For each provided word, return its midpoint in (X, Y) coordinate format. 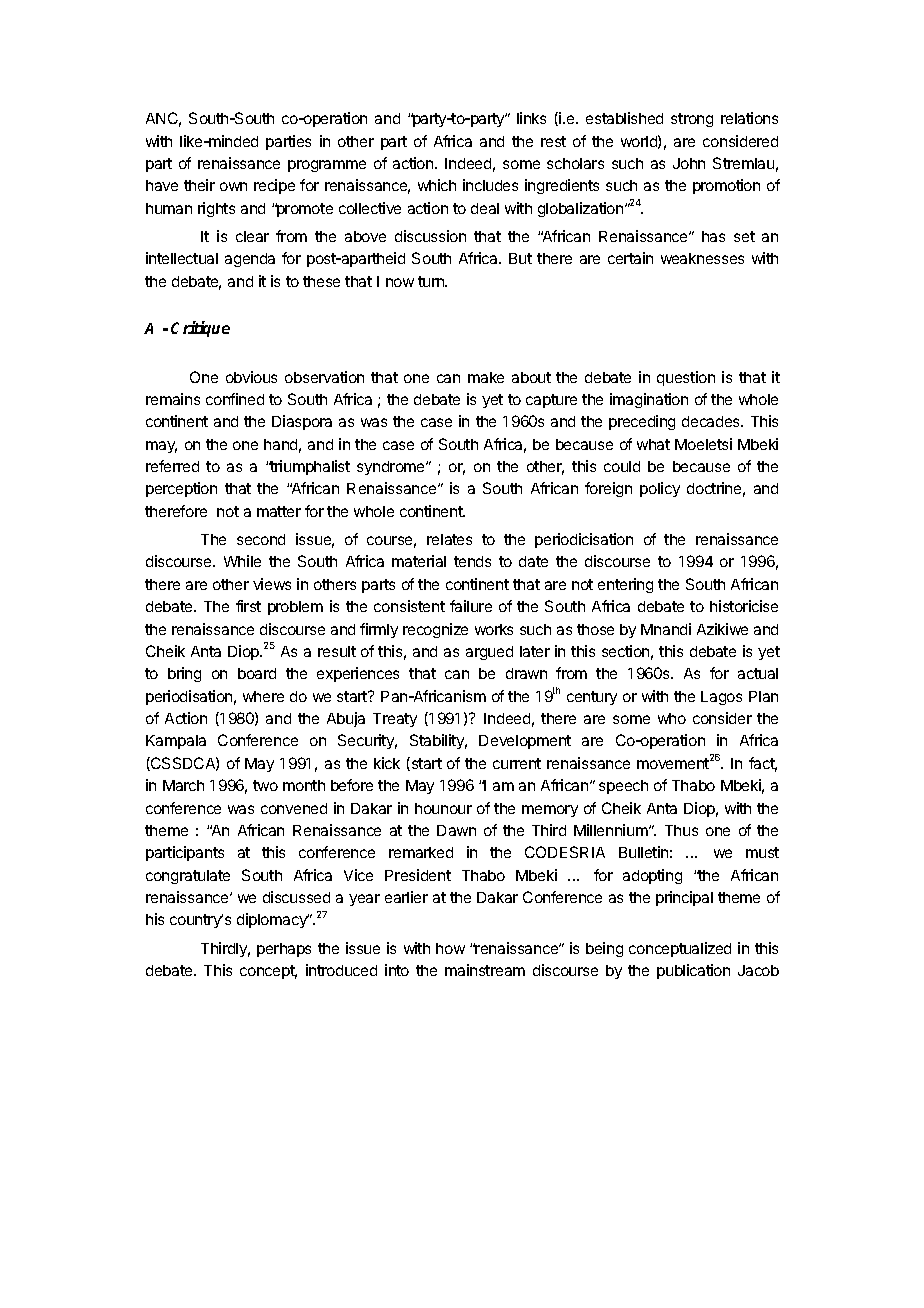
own (233, 186)
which (437, 185)
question (686, 378)
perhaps (284, 950)
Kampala (176, 742)
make (486, 377)
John (689, 163)
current (517, 763)
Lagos (721, 698)
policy (660, 489)
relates (449, 539)
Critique (200, 329)
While (242, 561)
